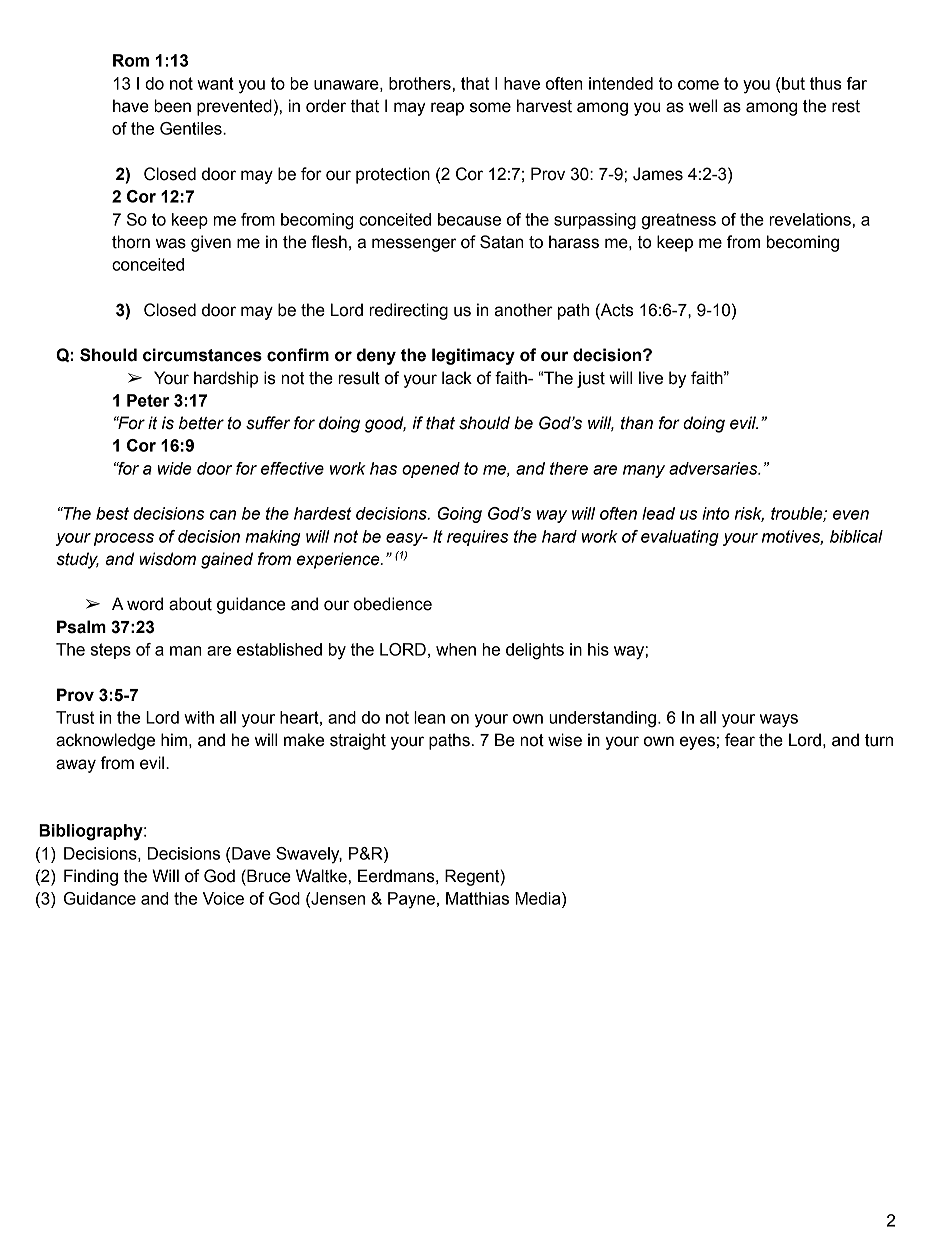 Image resolution: width=952 pixels, height=1233 pixels. I want to click on but, so click(793, 83).
